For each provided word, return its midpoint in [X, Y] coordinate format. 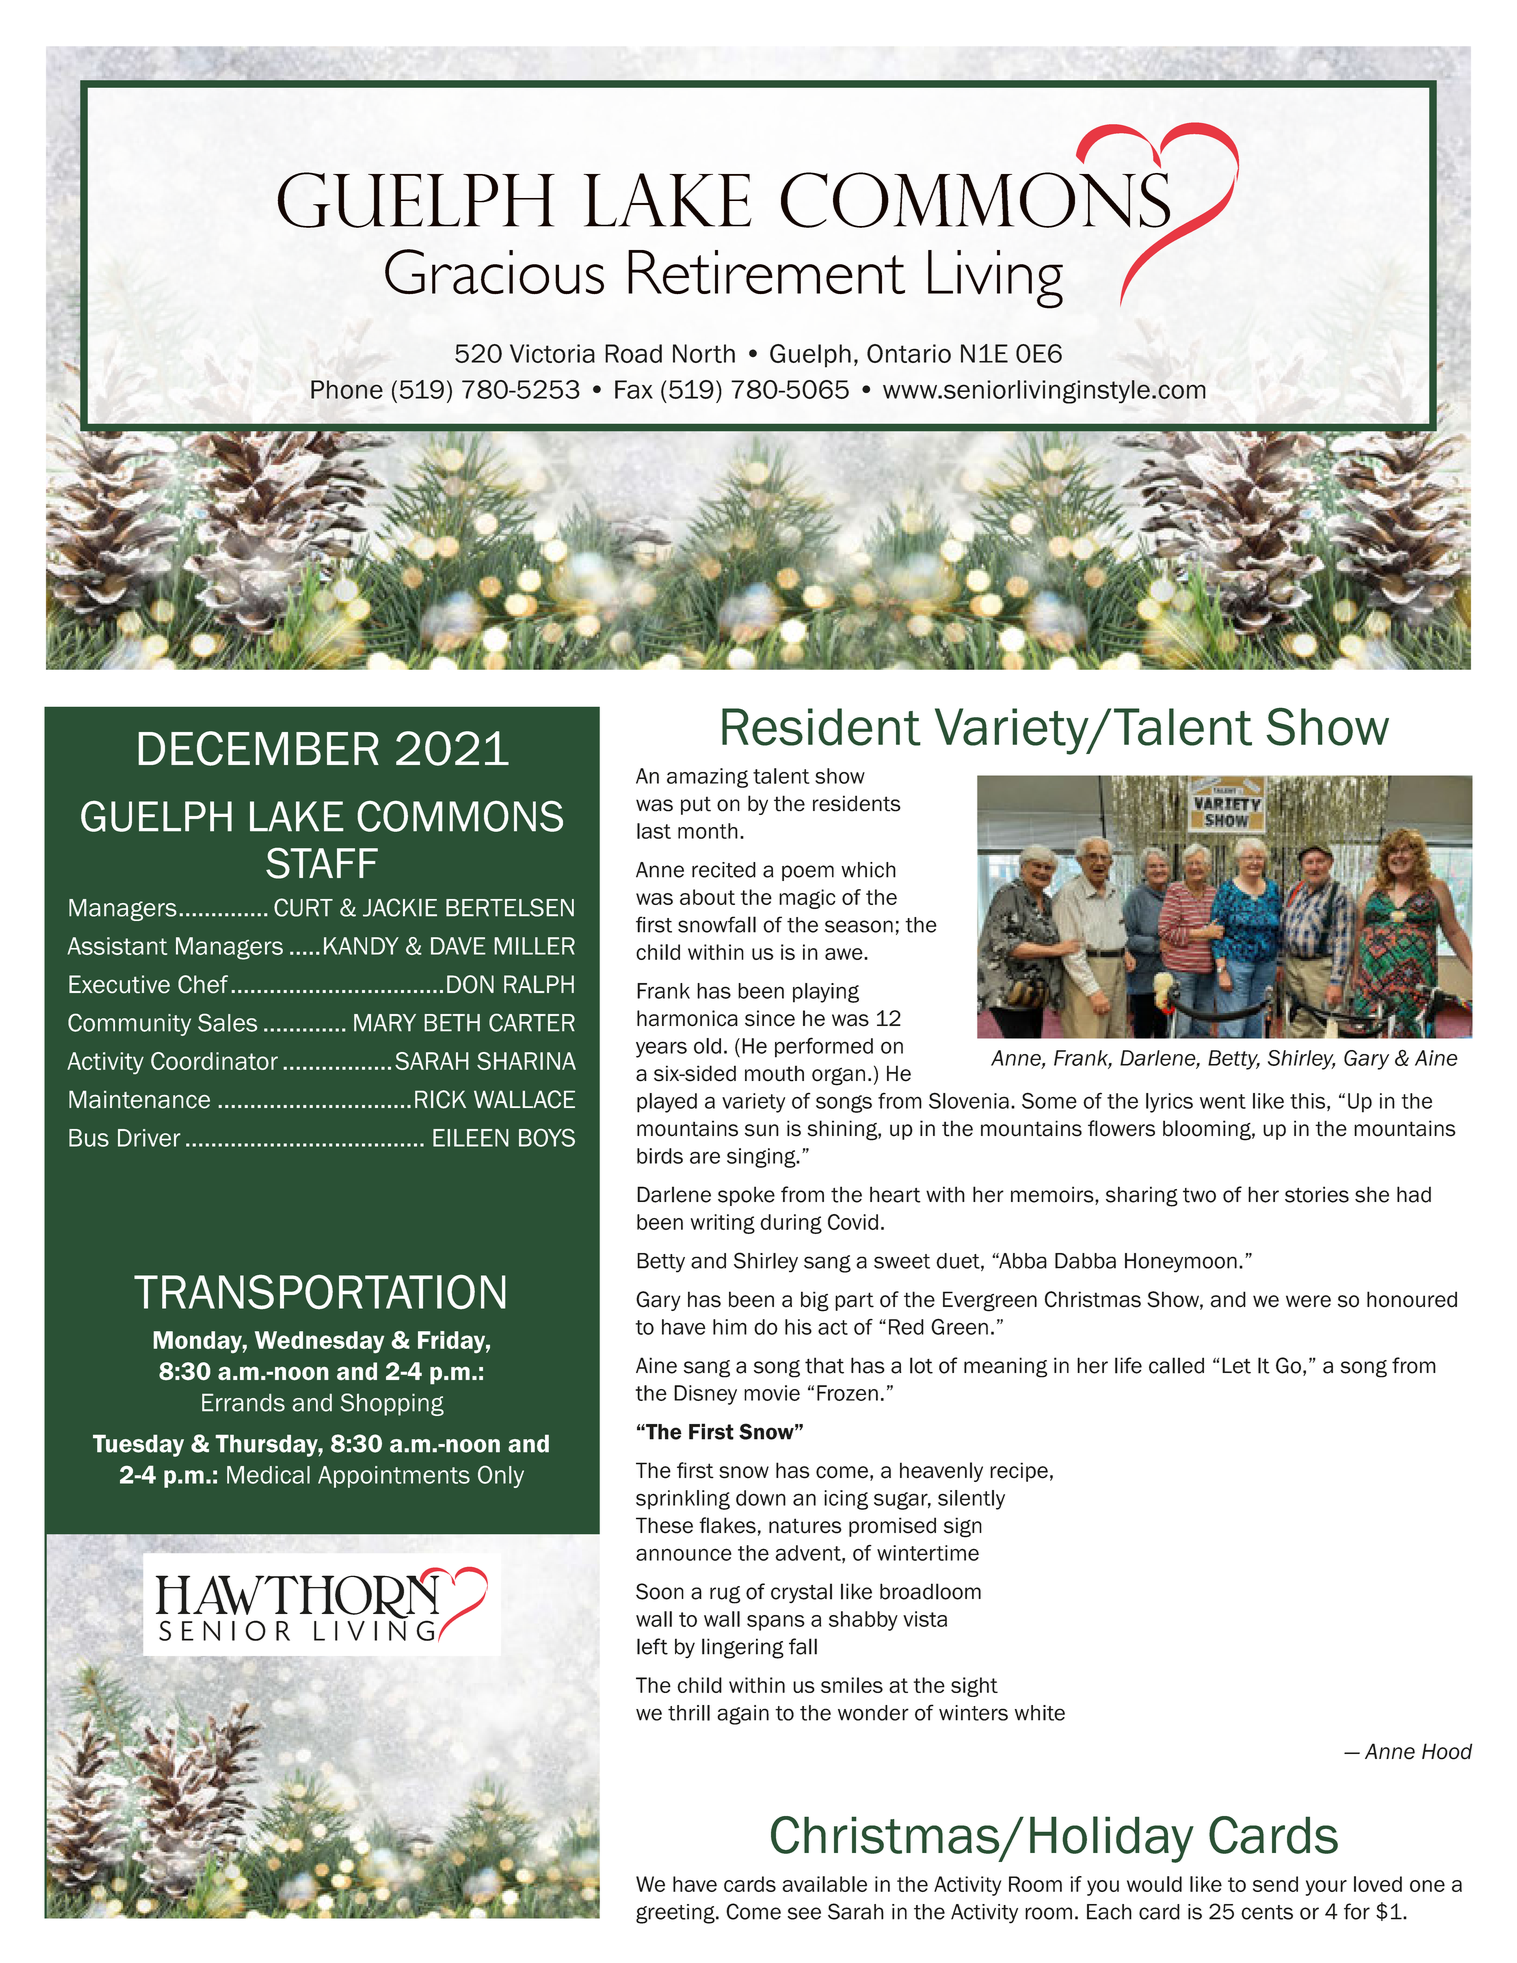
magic [807, 899]
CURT [303, 907]
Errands [243, 1402]
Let [1236, 1365]
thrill [689, 1713]
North [704, 353]
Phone [347, 389]
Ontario [909, 353]
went [1223, 1101]
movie [772, 1393]
